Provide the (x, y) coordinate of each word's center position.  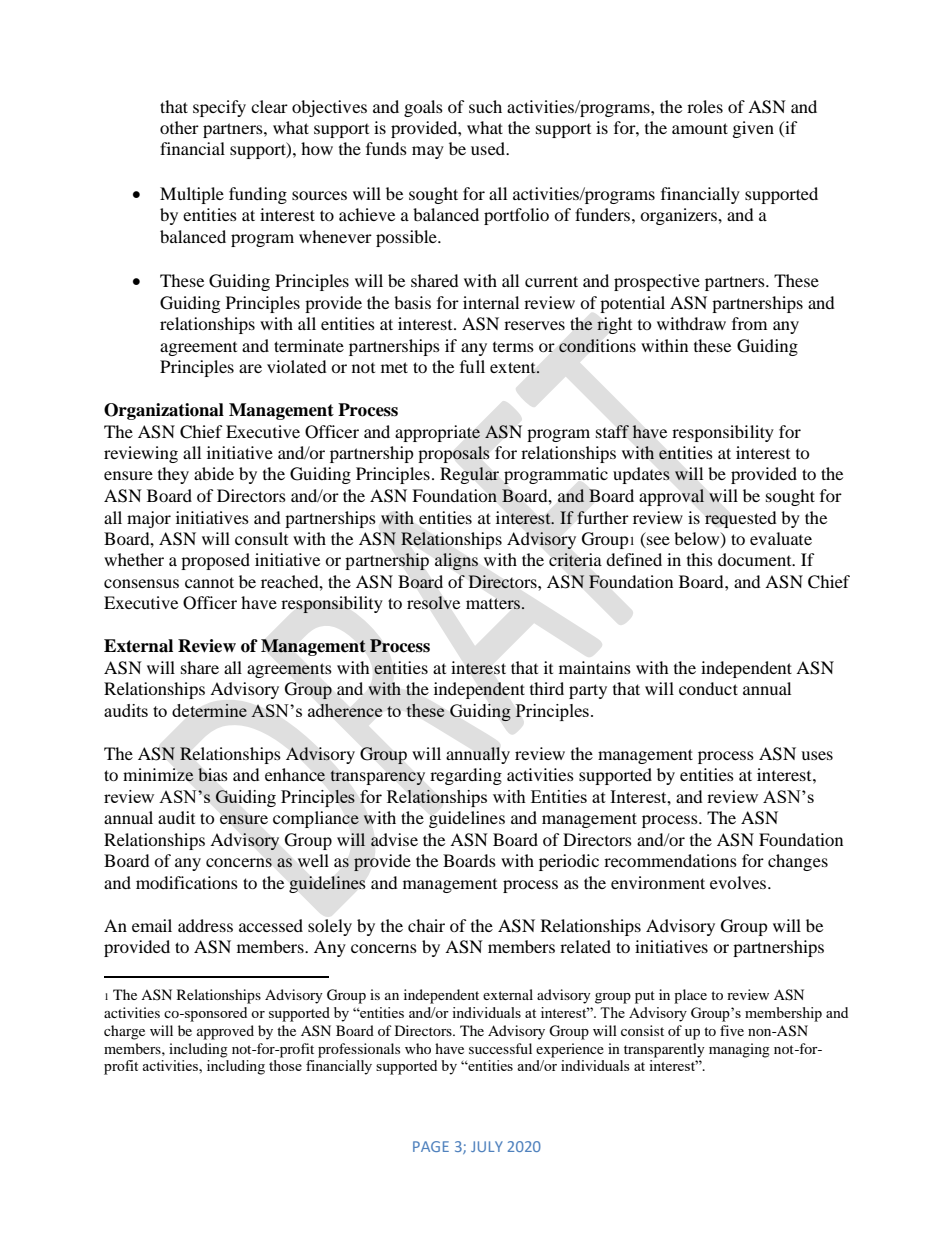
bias (213, 775)
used (489, 148)
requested (741, 519)
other (179, 127)
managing (739, 1050)
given (753, 129)
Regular (469, 475)
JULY (487, 1146)
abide (214, 473)
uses (817, 755)
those (285, 1065)
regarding (466, 776)
